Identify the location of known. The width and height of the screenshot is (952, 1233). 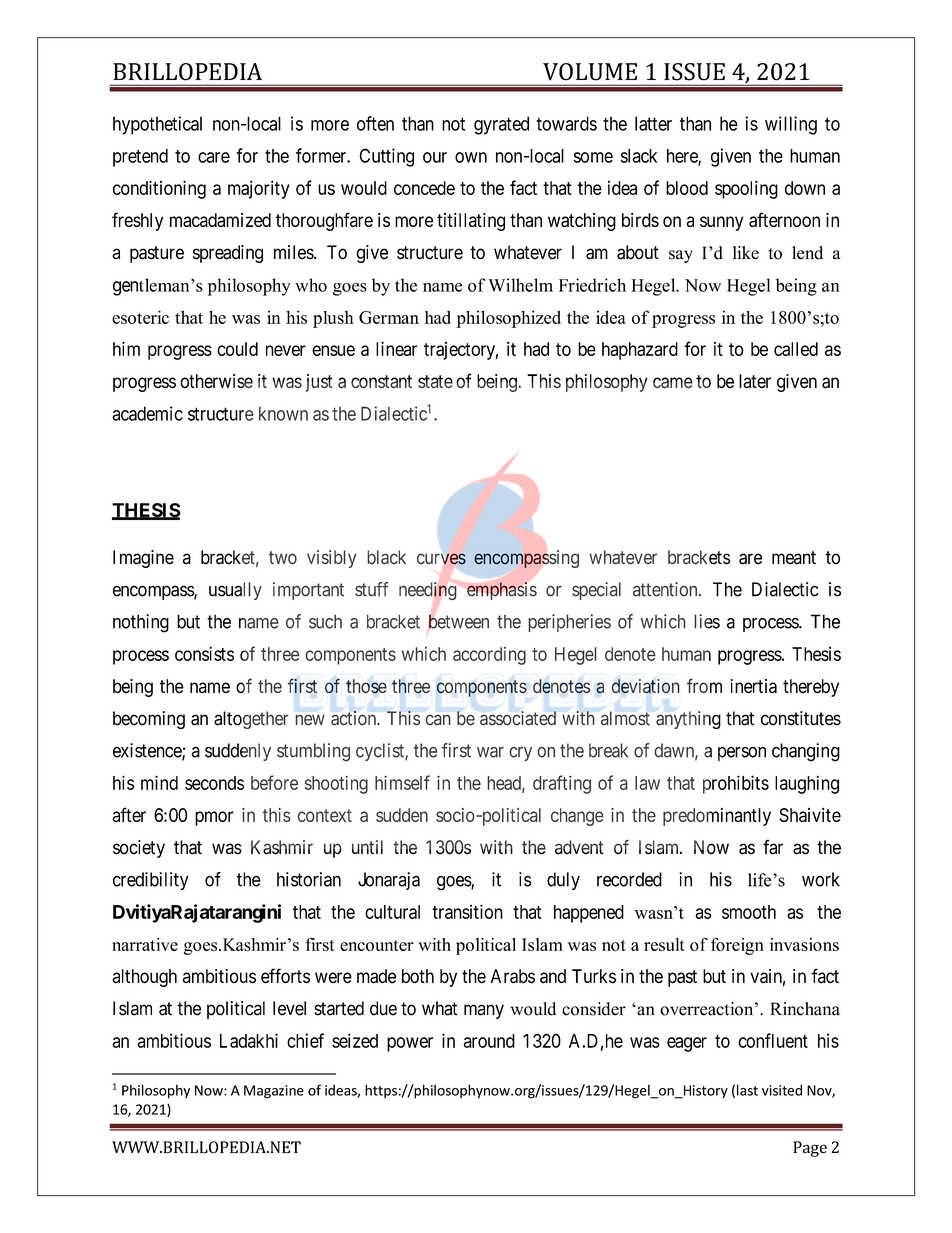
(283, 413).
